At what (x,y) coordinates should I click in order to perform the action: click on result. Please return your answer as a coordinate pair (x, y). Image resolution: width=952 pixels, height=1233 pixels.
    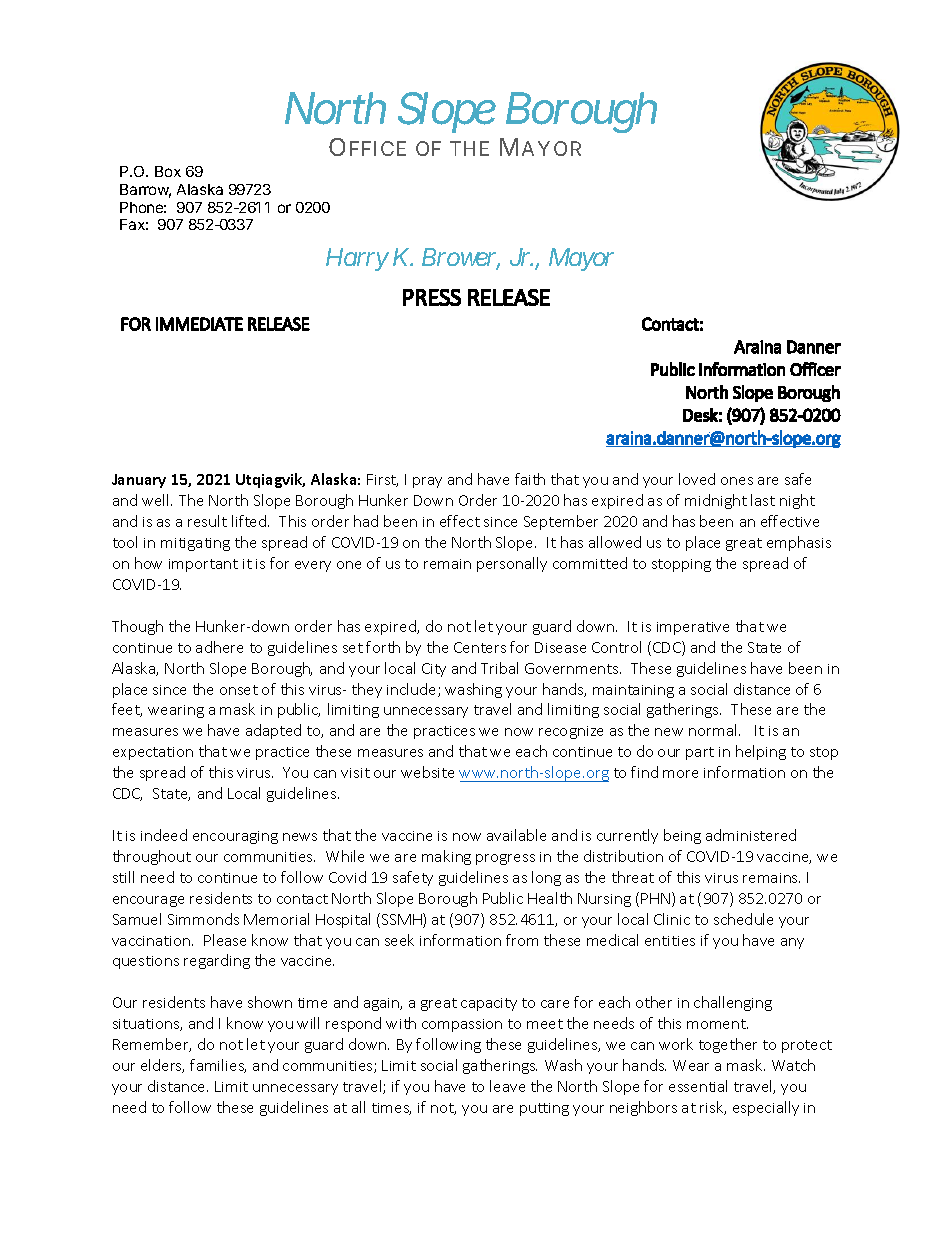
    Looking at the image, I should click on (207, 521).
